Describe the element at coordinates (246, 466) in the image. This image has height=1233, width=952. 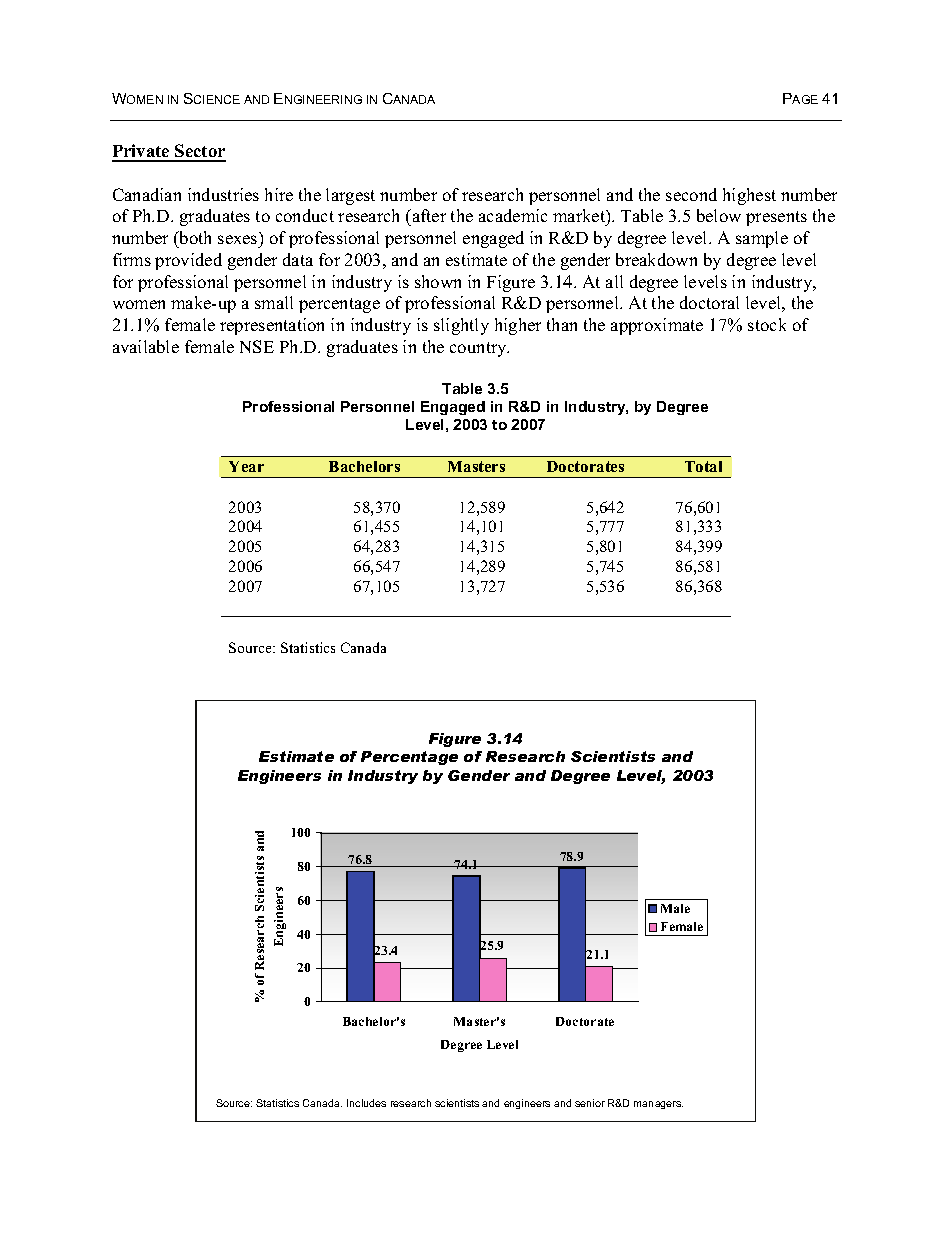
I see `Year` at that location.
